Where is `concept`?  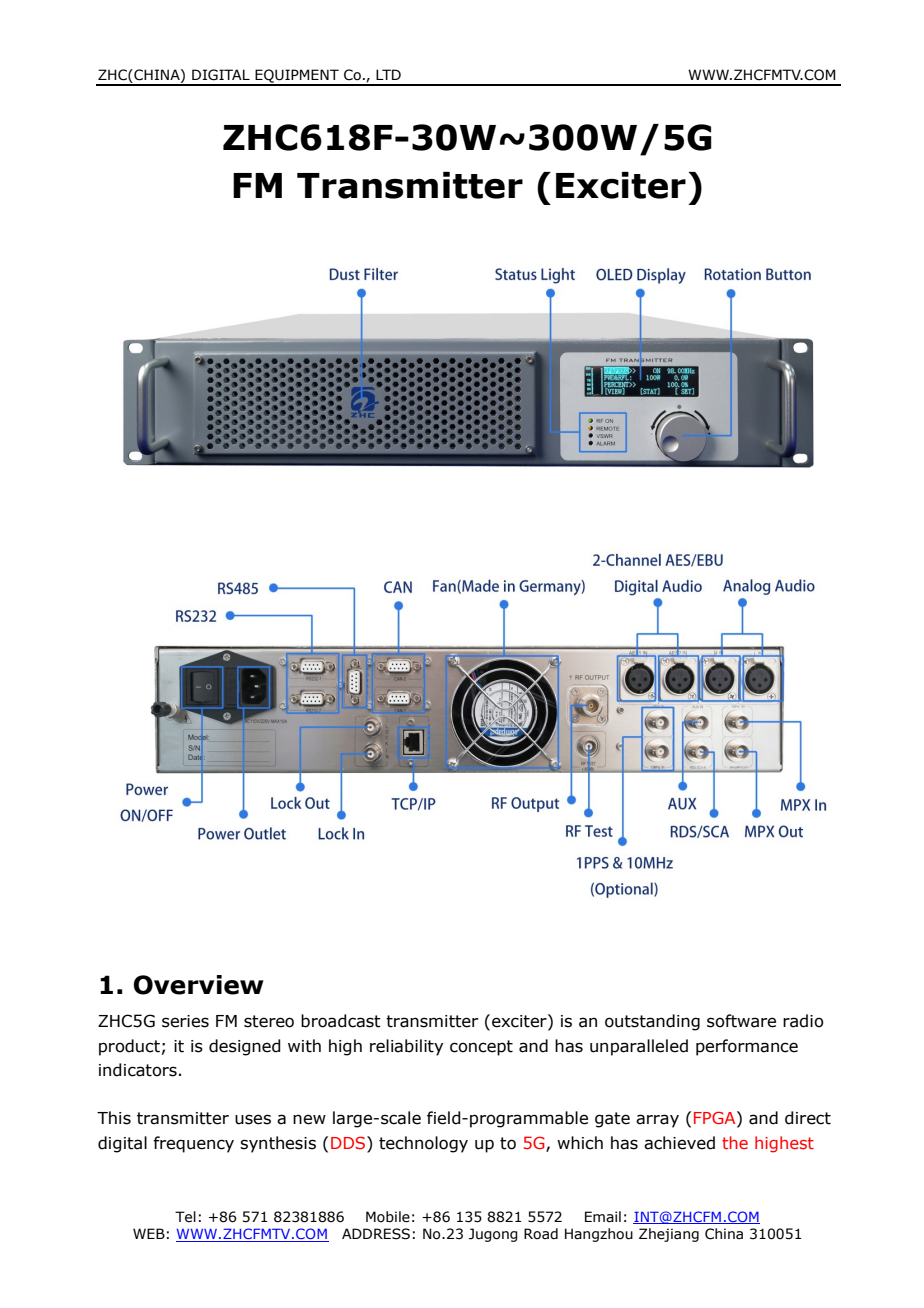
concept is located at coordinates (481, 1048).
